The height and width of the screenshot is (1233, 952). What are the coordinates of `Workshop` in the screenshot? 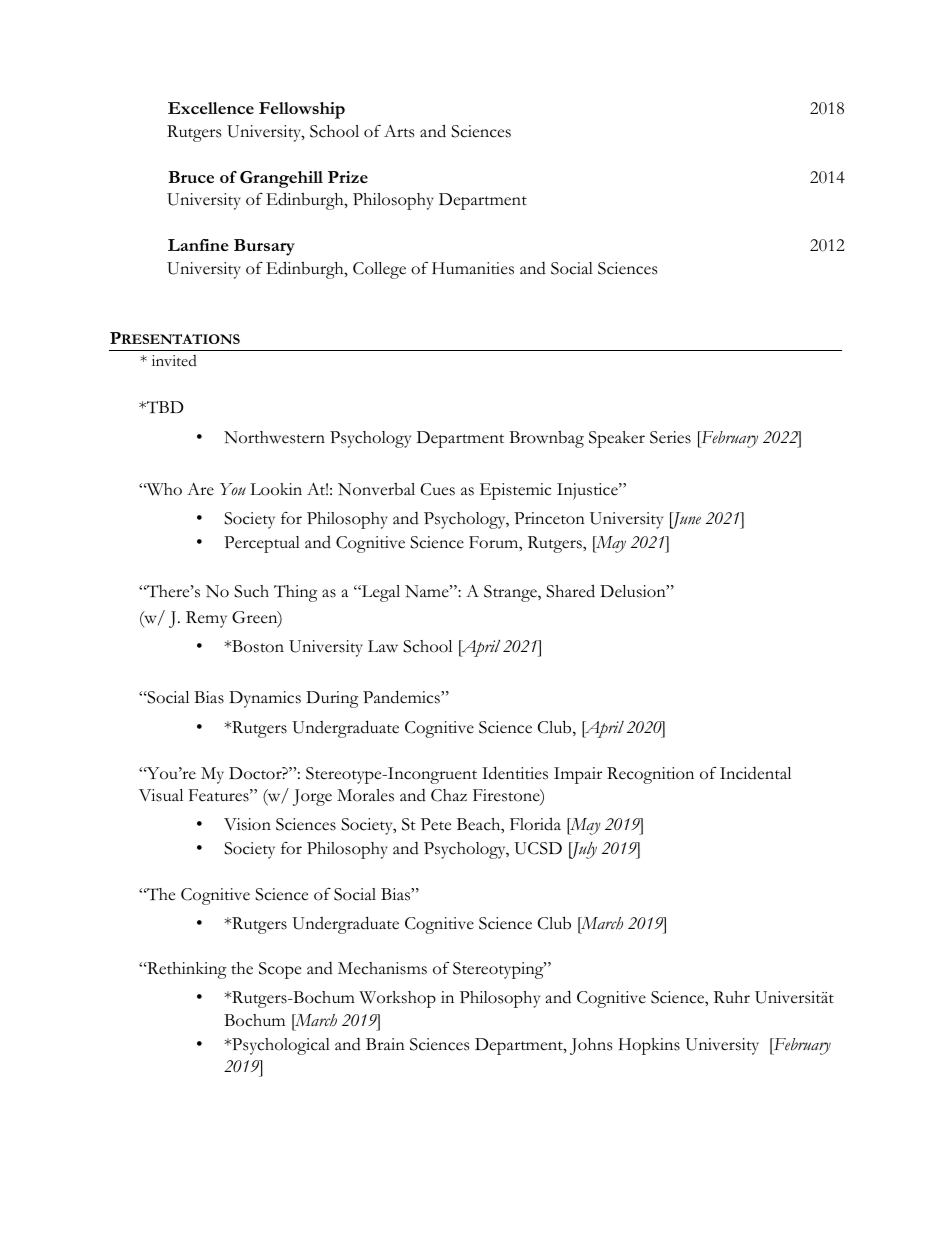 It's located at (397, 999).
